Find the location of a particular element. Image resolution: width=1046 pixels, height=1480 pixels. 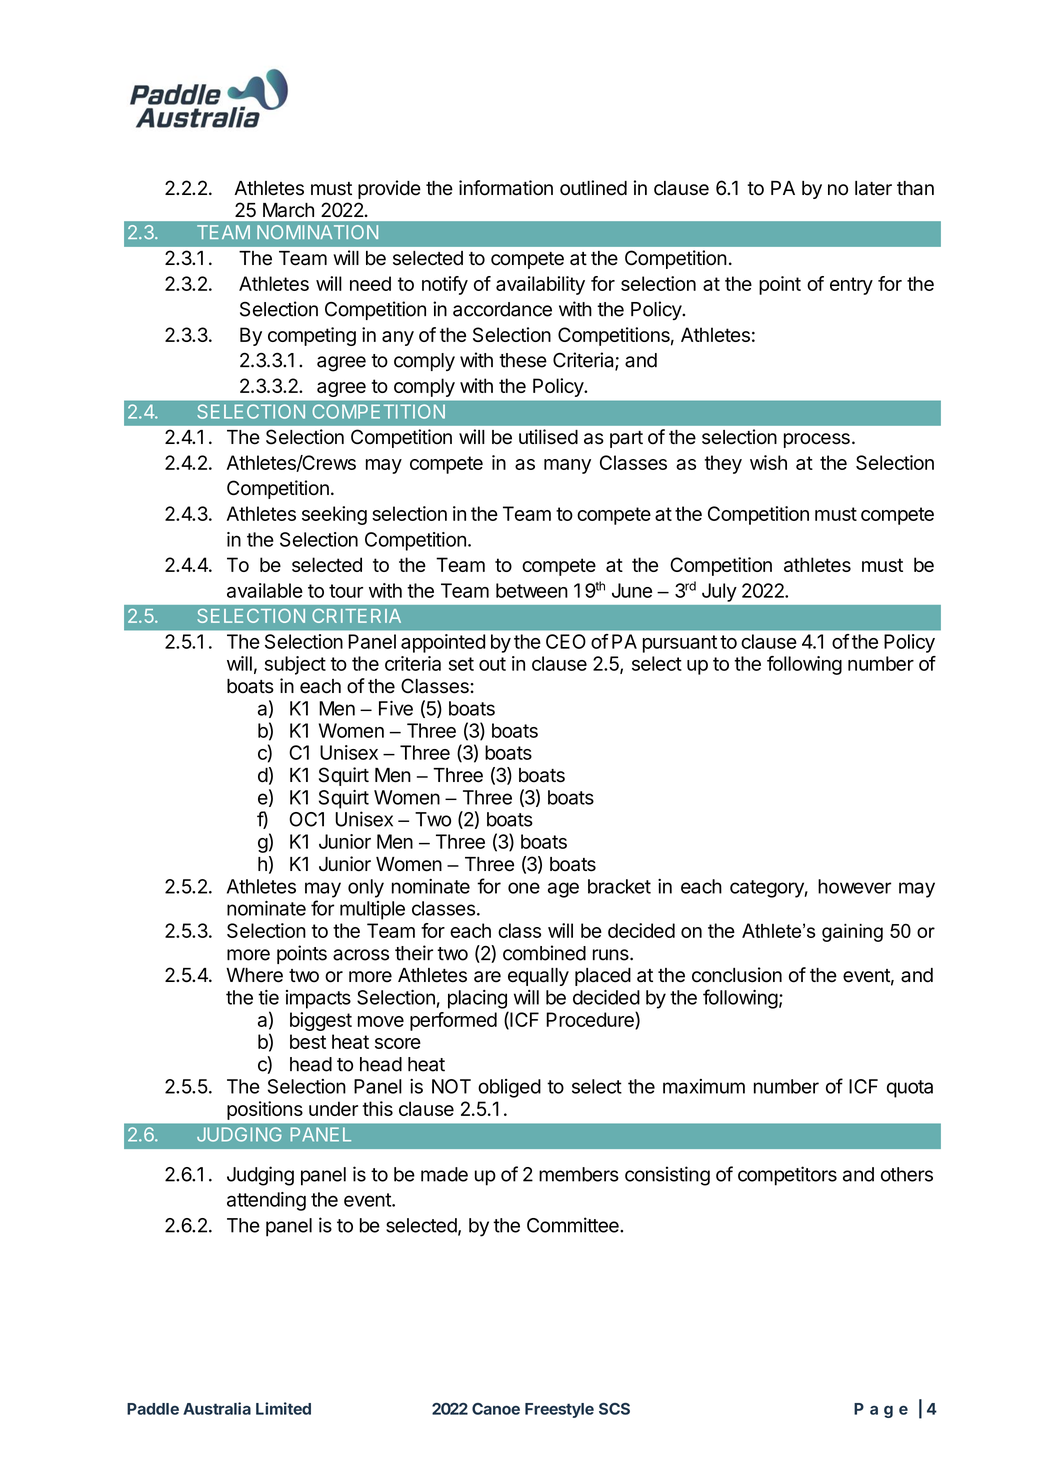

equally is located at coordinates (538, 977).
